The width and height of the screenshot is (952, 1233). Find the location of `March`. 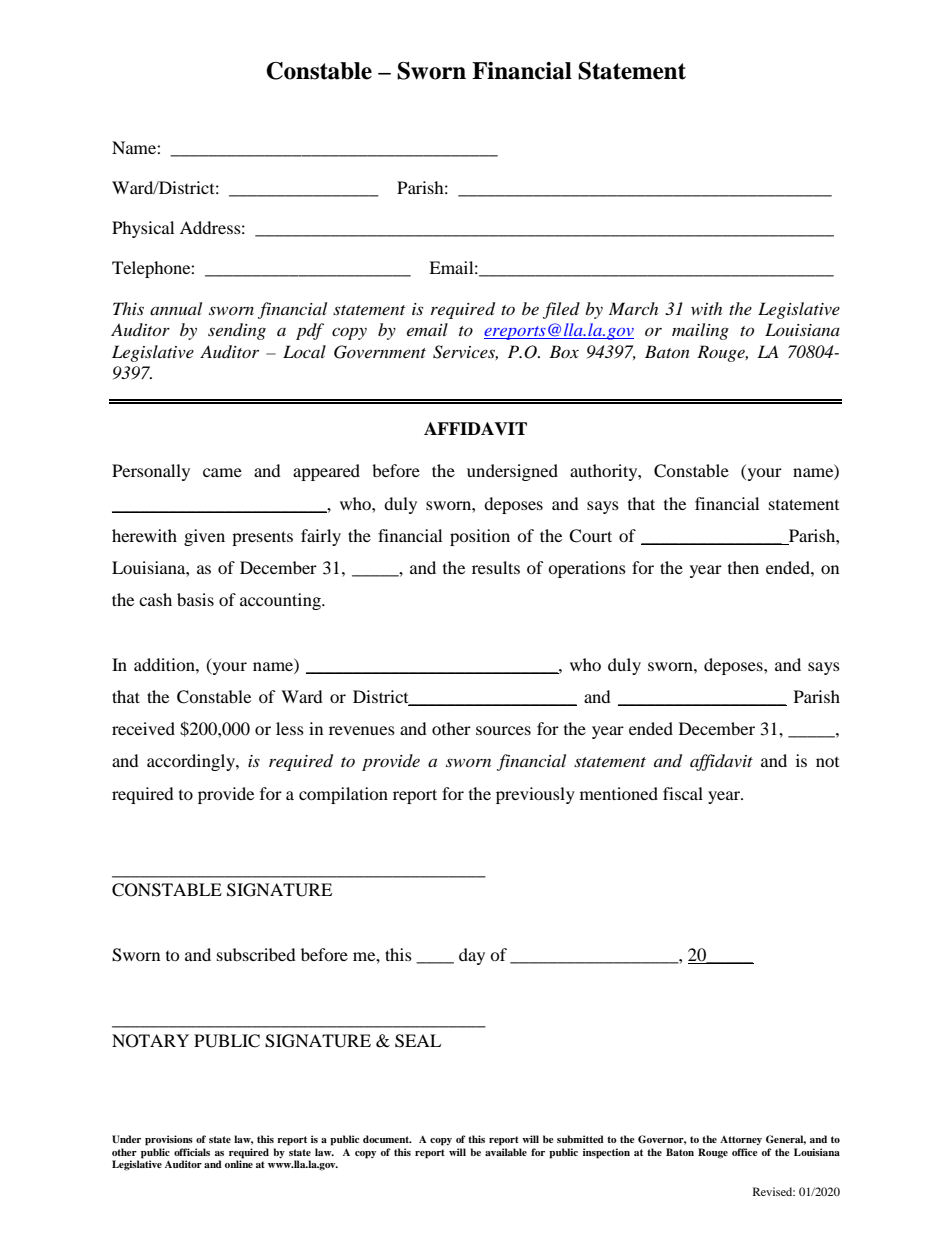

March is located at coordinates (633, 308).
